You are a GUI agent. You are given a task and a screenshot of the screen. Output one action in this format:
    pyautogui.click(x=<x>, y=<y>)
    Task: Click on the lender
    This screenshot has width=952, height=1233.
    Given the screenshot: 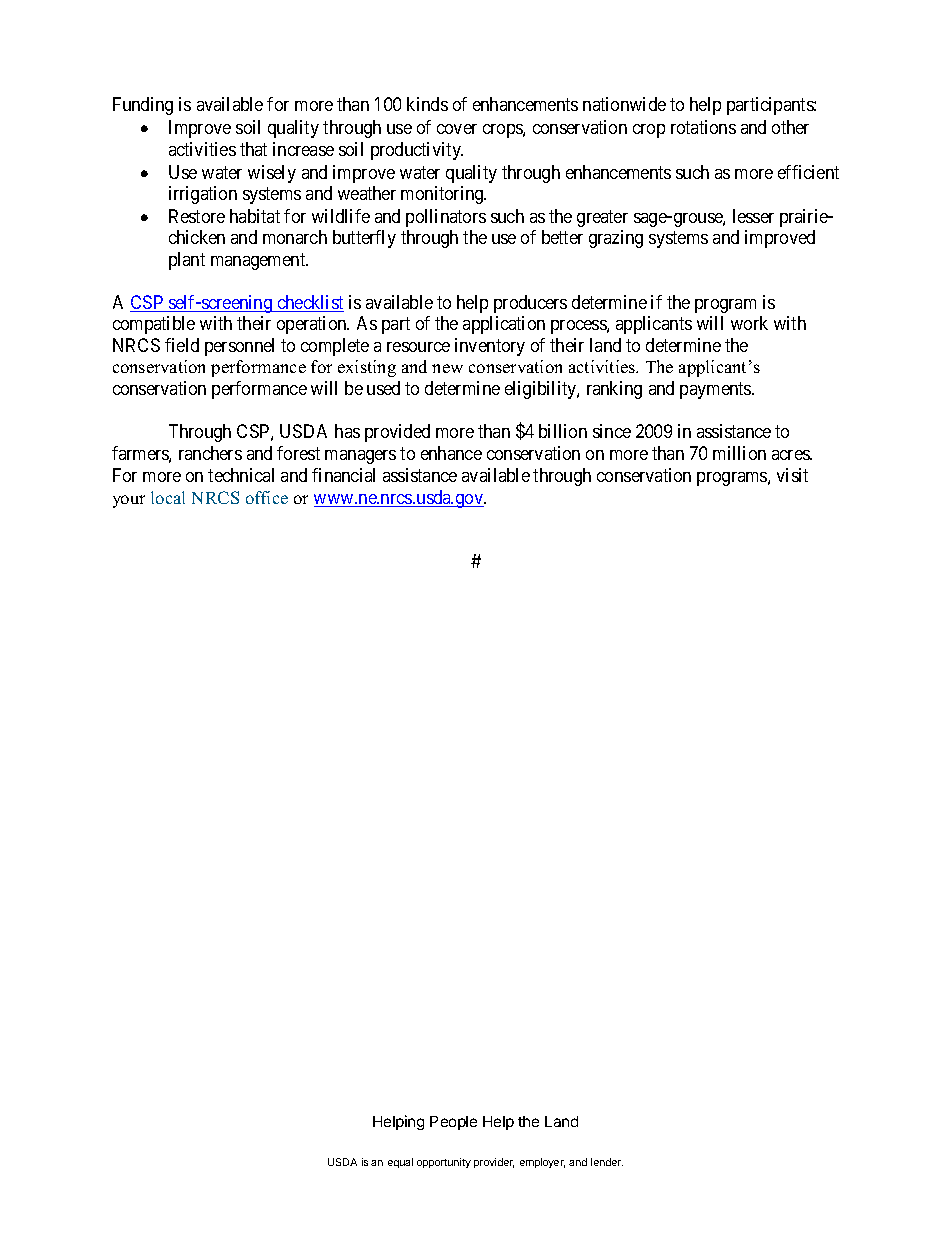 What is the action you would take?
    pyautogui.click(x=607, y=1162)
